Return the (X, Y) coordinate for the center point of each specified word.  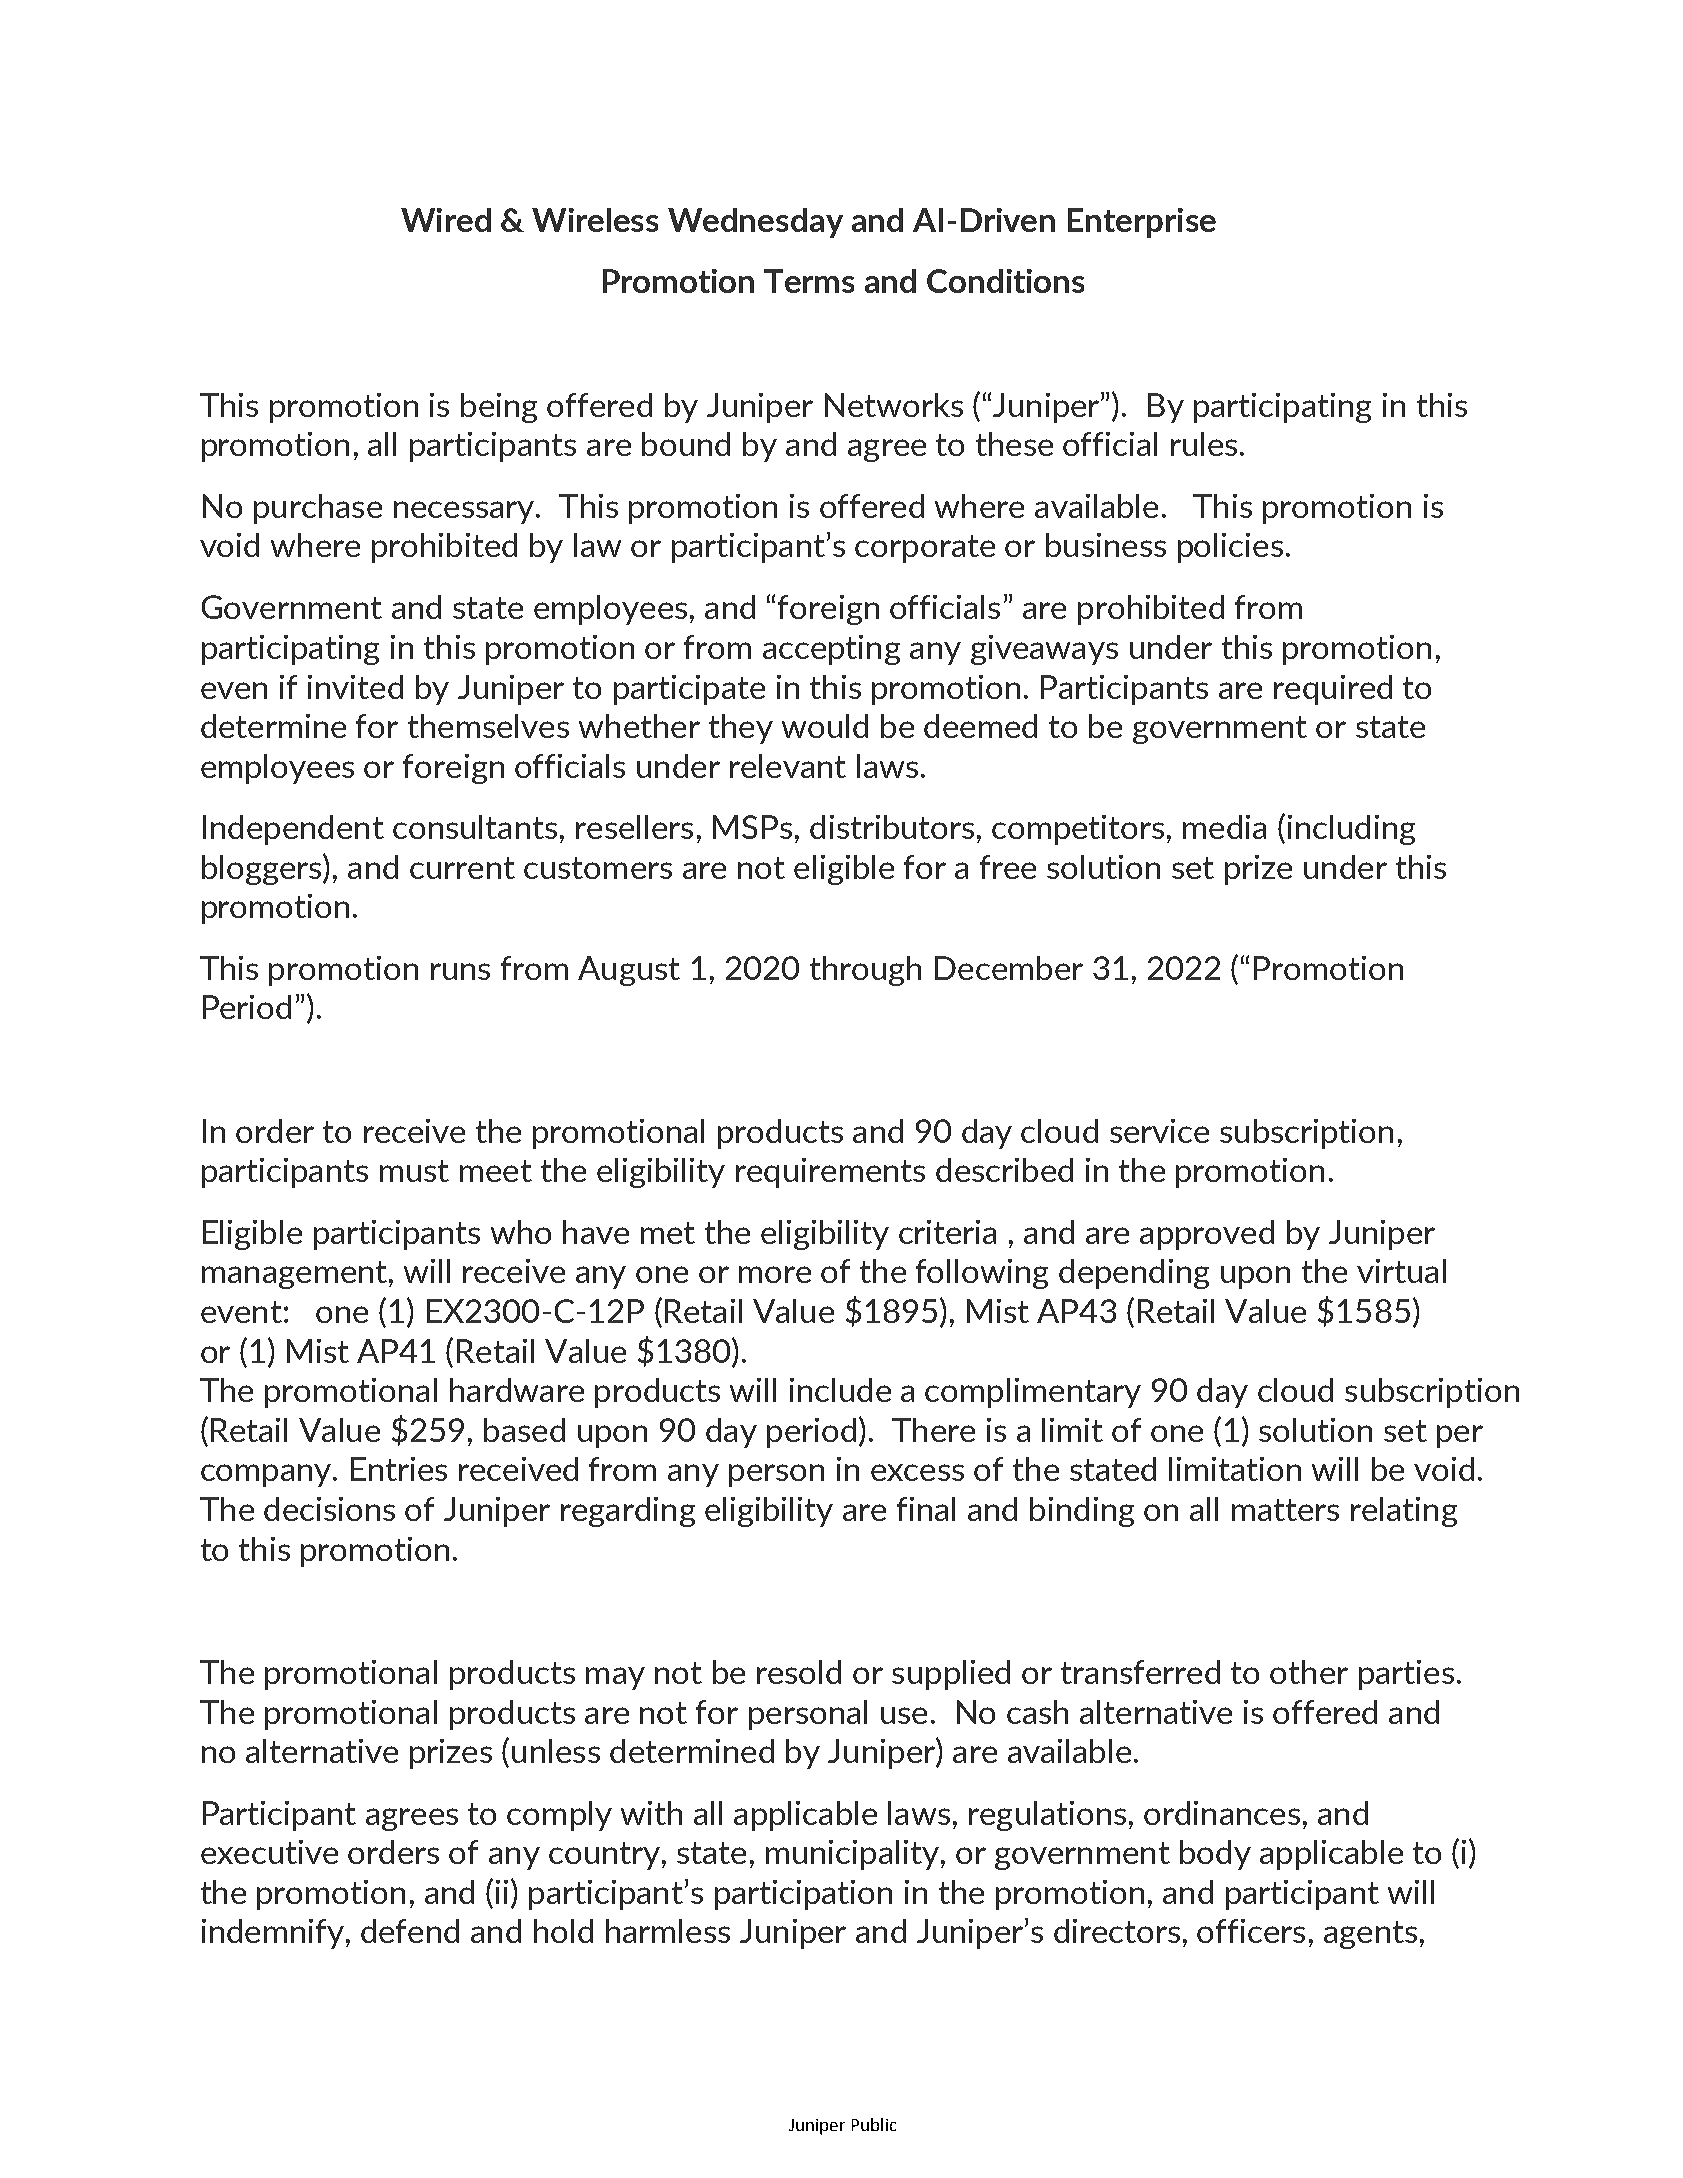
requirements (830, 1173)
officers (1251, 1931)
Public (874, 2124)
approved (1207, 1235)
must (414, 1171)
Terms (809, 281)
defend (410, 1931)
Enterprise (1142, 223)
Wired (446, 220)
